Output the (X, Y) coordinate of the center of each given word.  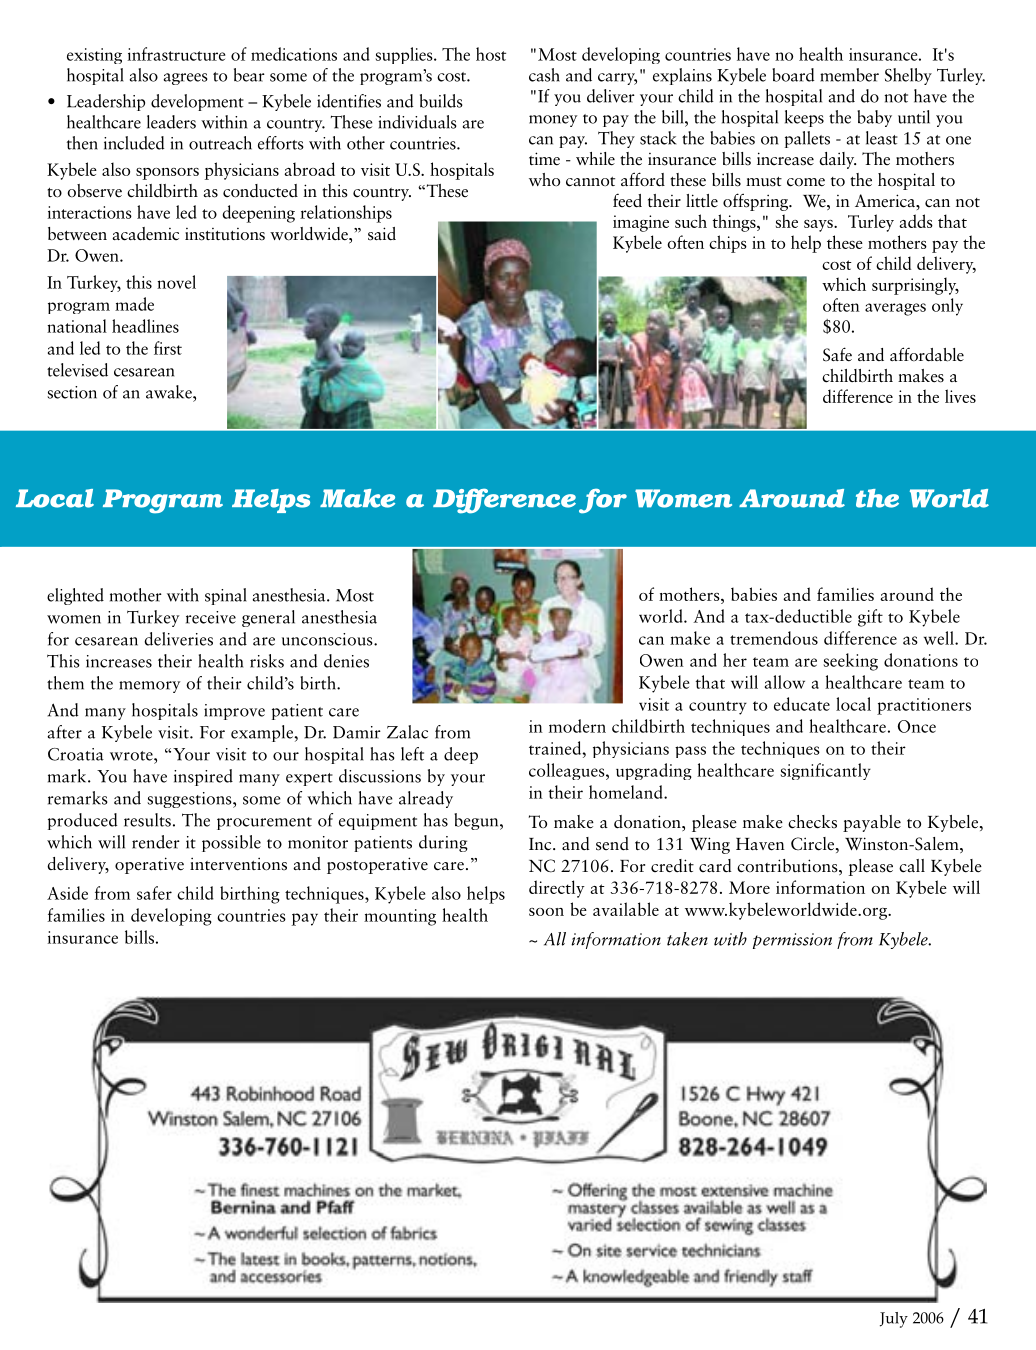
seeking (850, 662)
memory (149, 687)
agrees (186, 79)
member (849, 75)
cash (544, 75)
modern (577, 726)
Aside (67, 893)
